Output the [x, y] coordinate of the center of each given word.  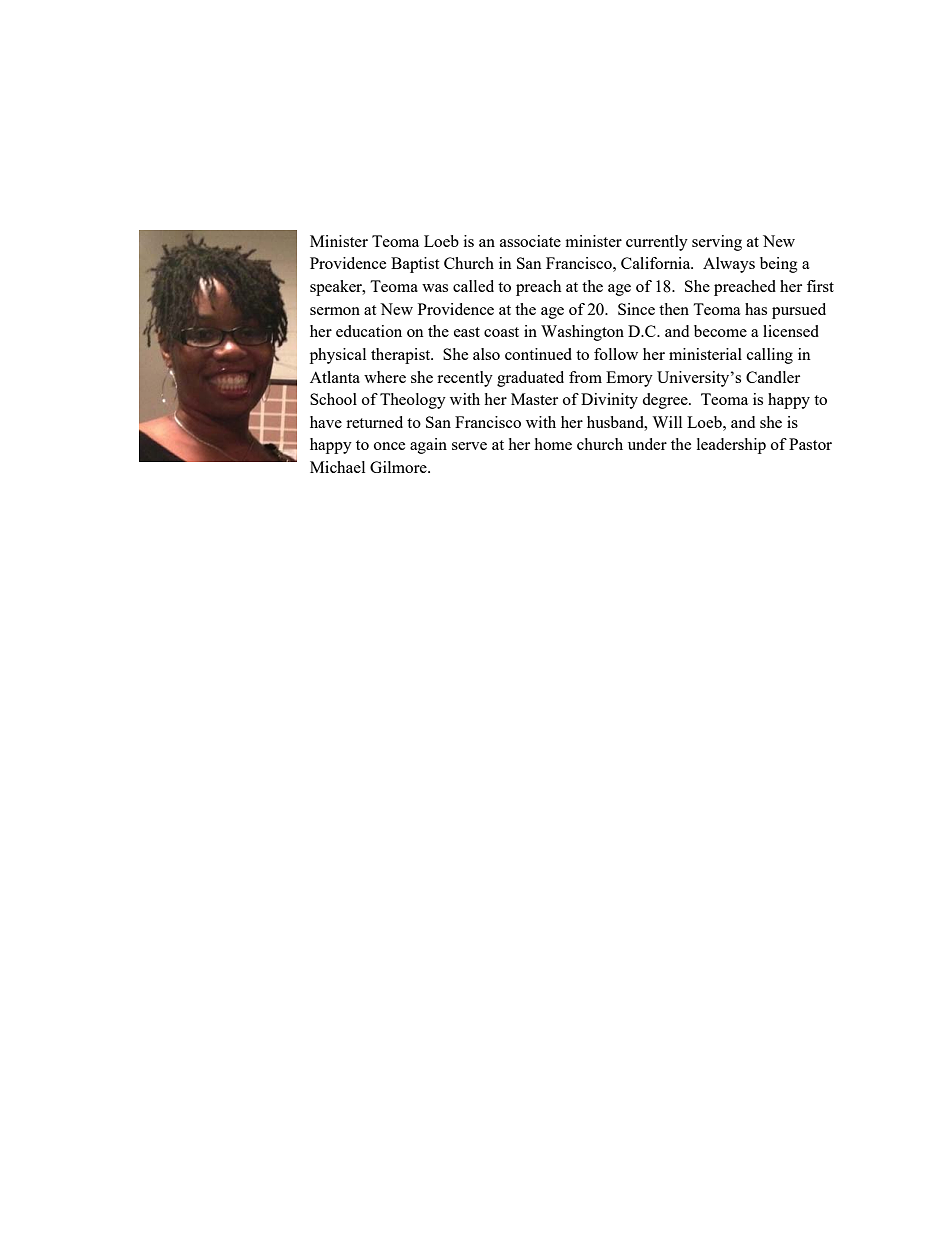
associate [530, 241]
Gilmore [399, 467]
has [756, 309]
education [369, 331]
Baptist [415, 265]
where [385, 377]
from [585, 377]
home [553, 444]
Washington [582, 333]
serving [717, 243]
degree [666, 401]
